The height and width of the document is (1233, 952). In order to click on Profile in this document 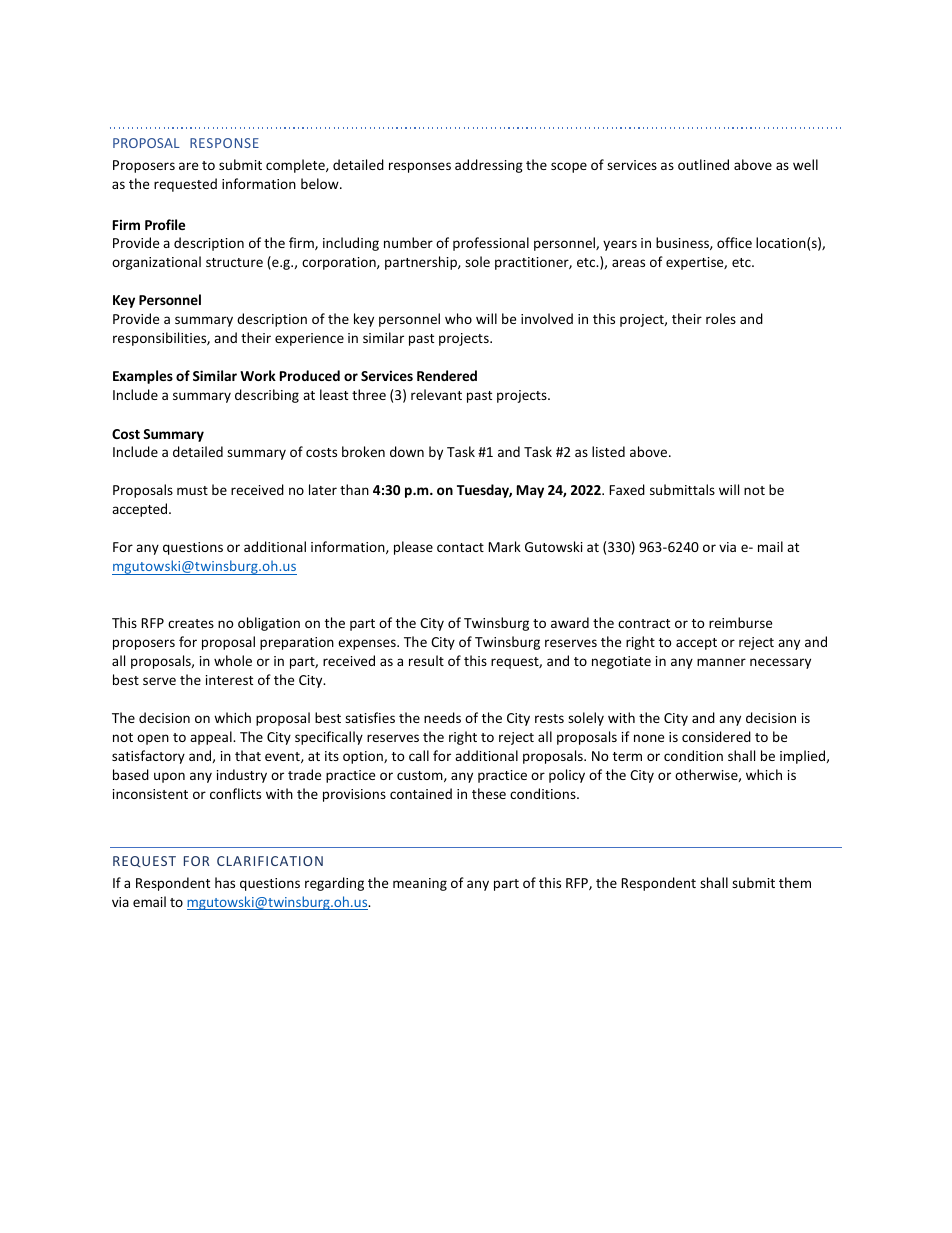, I will do `click(165, 224)`.
